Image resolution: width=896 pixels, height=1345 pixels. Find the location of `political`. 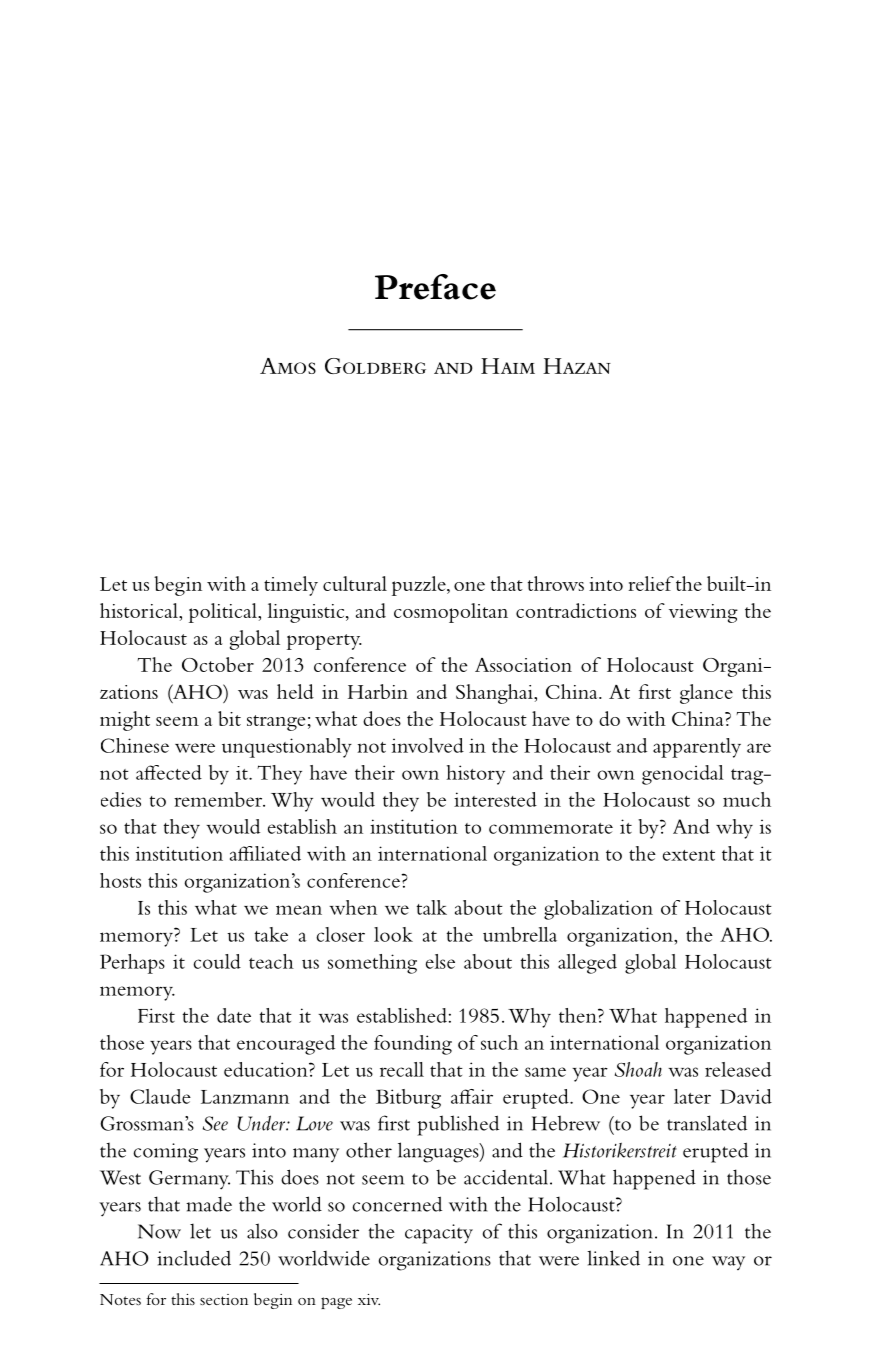

political is located at coordinates (224, 613).
